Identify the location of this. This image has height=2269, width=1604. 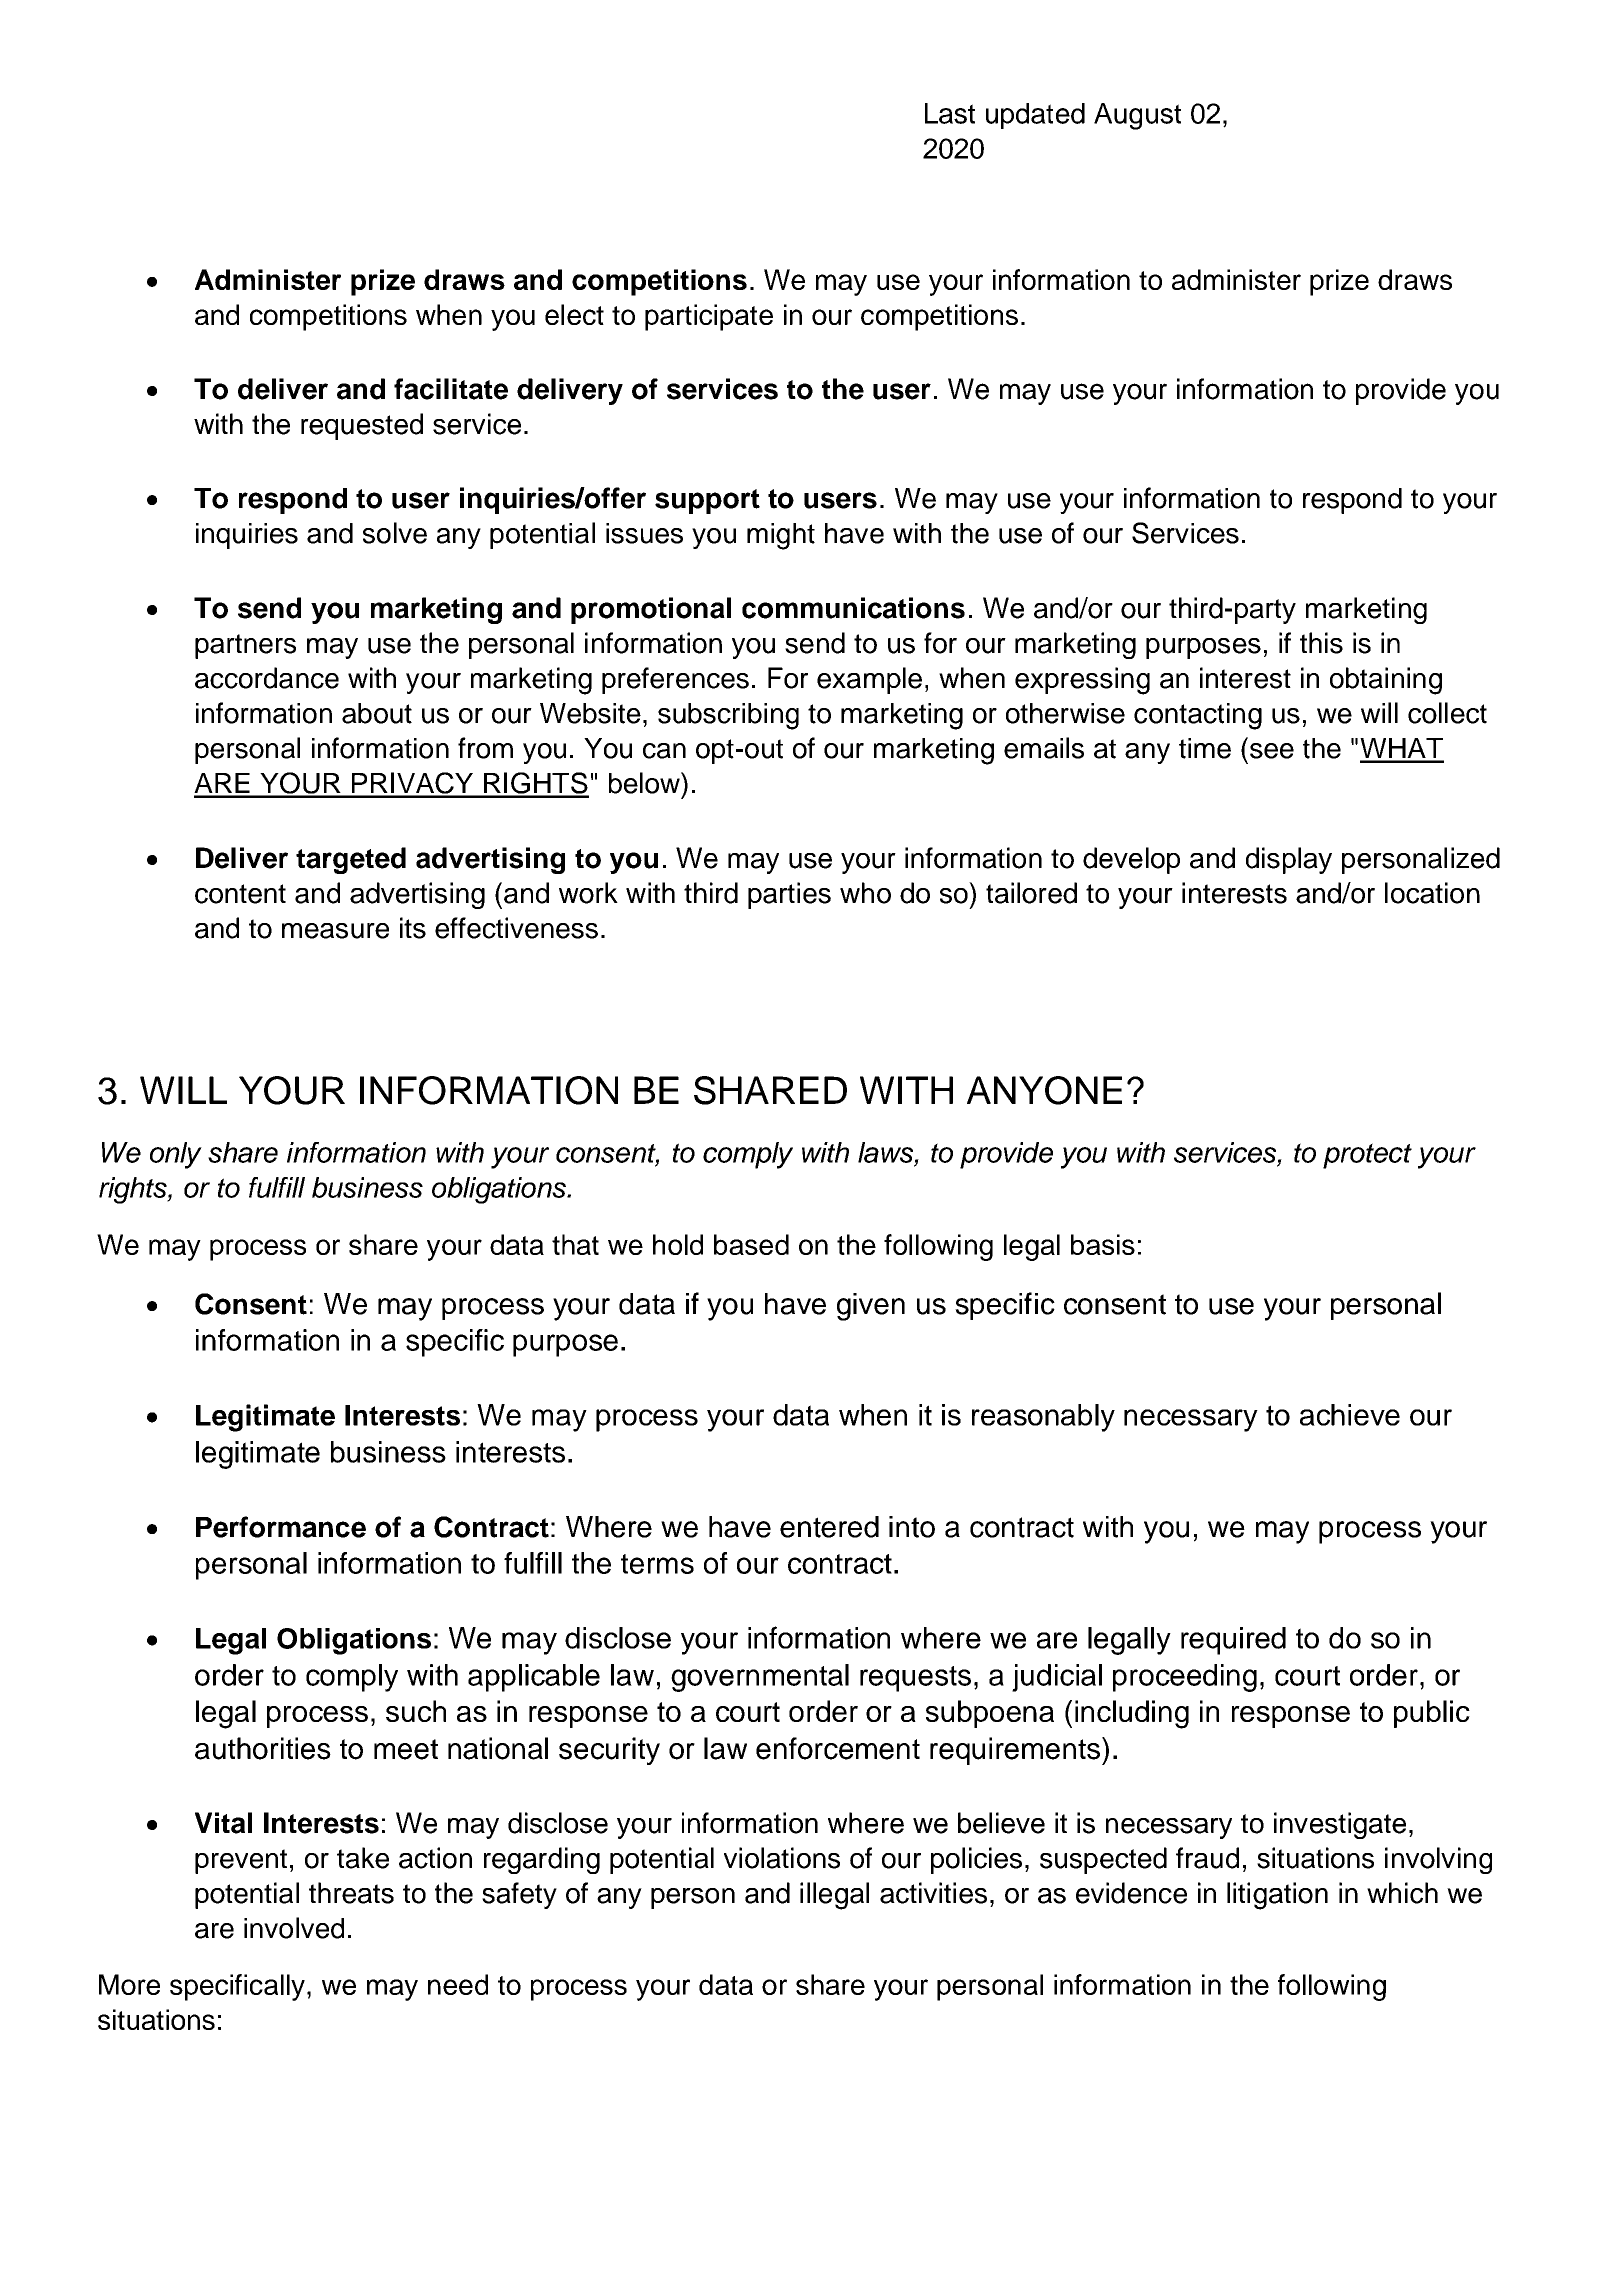
(1321, 643).
